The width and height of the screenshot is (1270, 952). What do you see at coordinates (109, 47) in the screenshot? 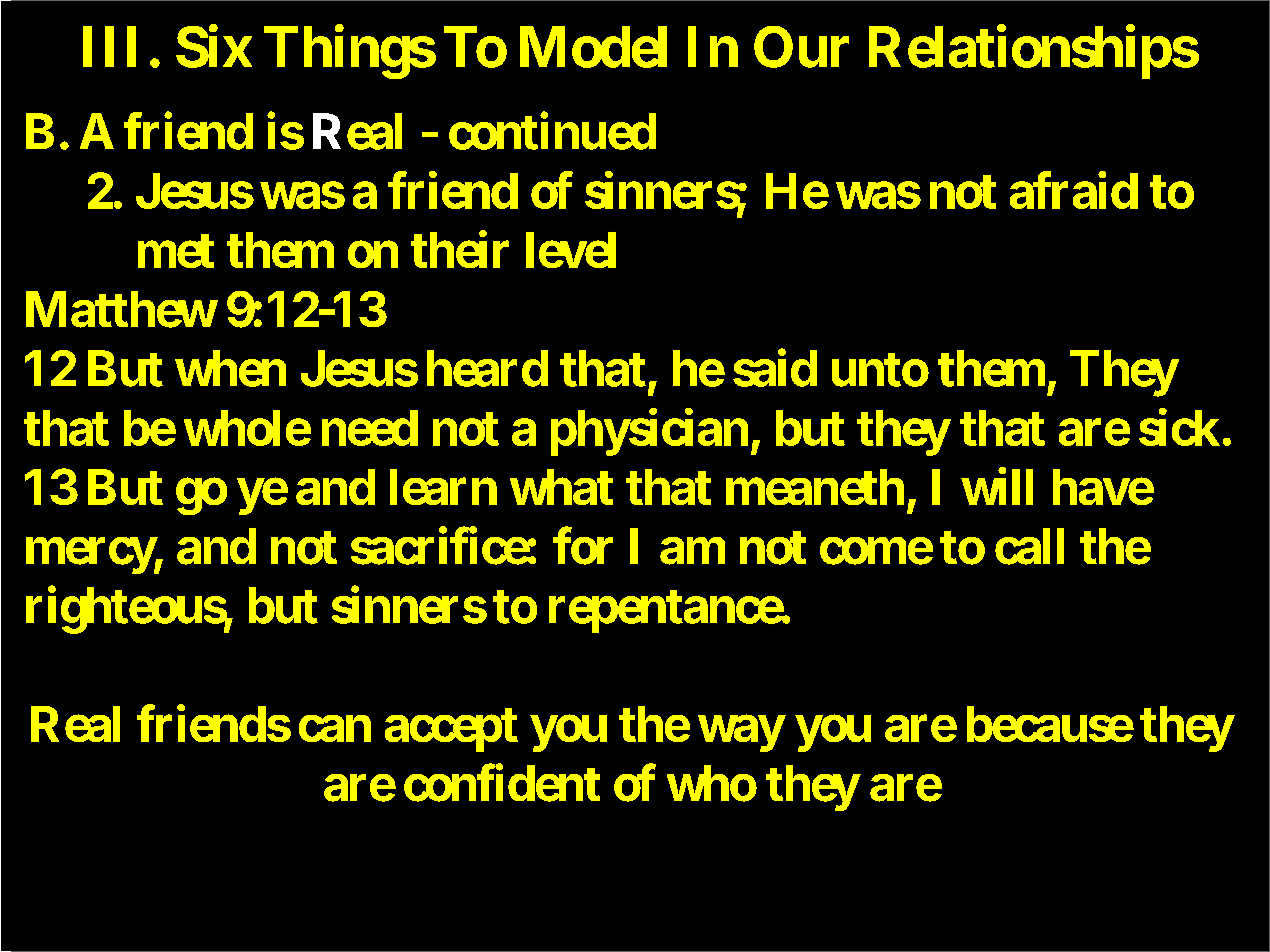
I see `III` at bounding box center [109, 47].
